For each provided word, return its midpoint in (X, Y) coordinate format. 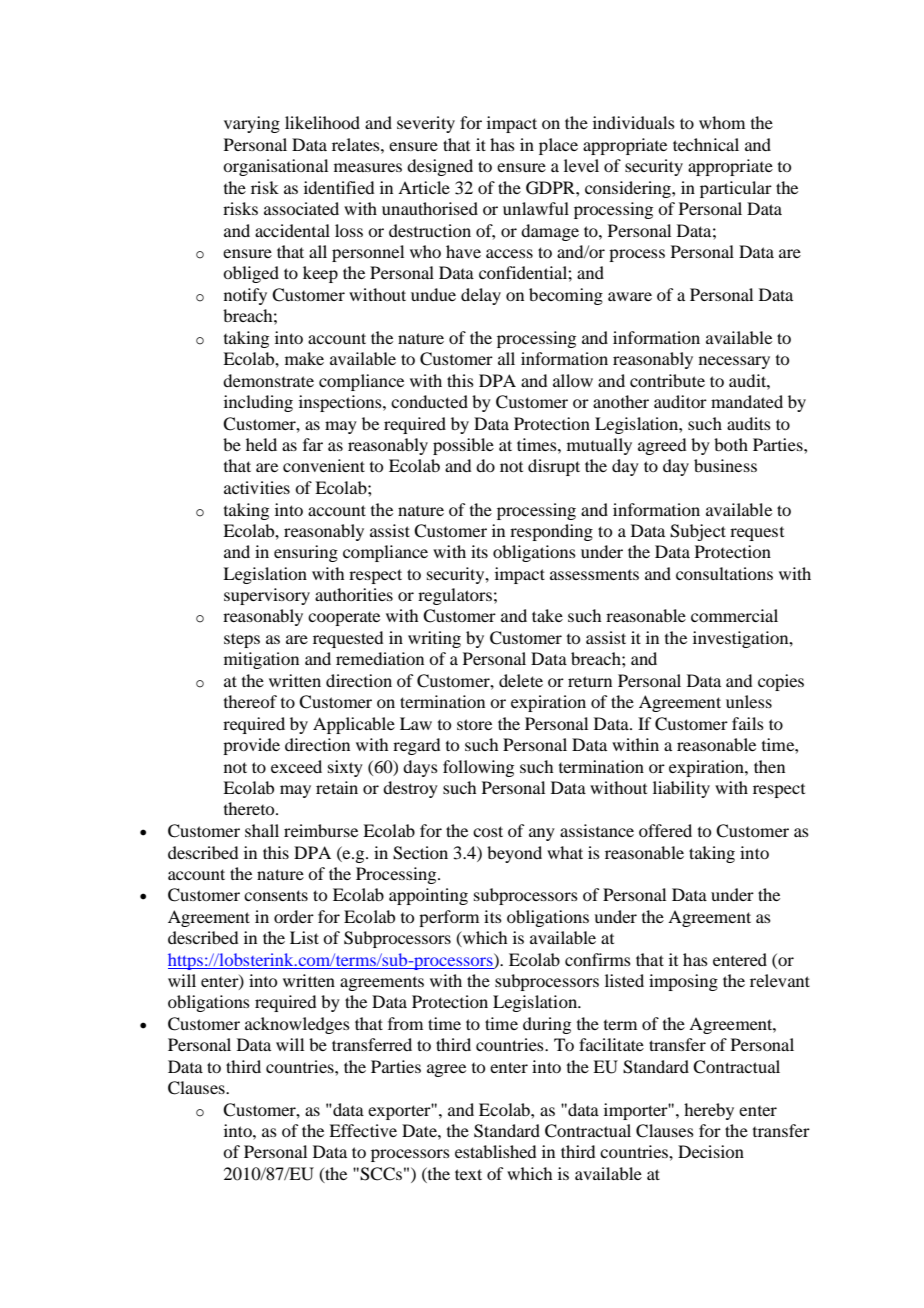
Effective (363, 1130)
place (558, 146)
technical (706, 144)
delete (521, 680)
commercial (734, 615)
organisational (275, 167)
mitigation (261, 660)
